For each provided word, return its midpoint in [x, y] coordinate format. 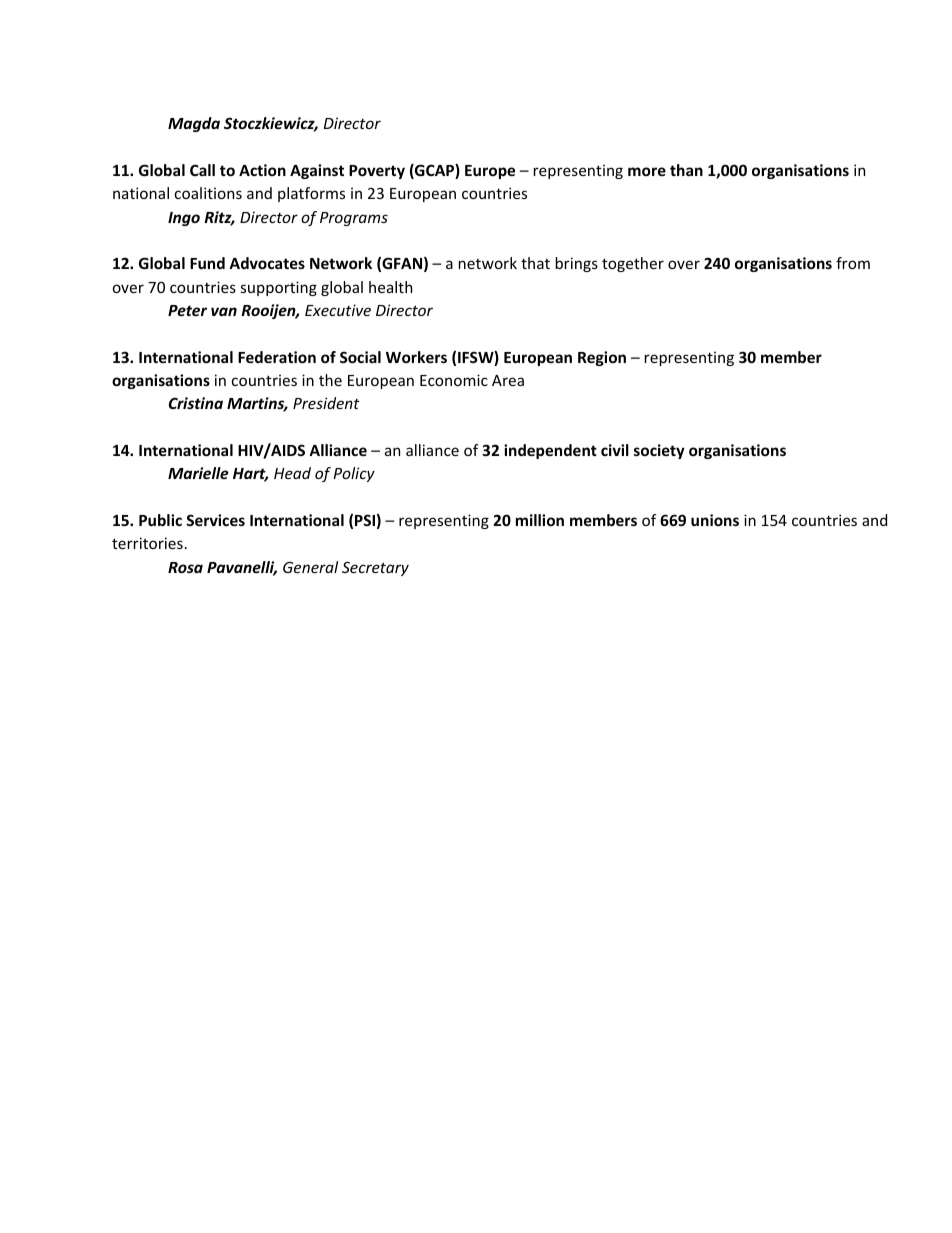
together [633, 264]
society [659, 451]
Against [317, 171]
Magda [194, 124]
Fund [207, 263]
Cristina [196, 403]
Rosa [185, 567]
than [686, 170]
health [390, 287]
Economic [454, 380]
